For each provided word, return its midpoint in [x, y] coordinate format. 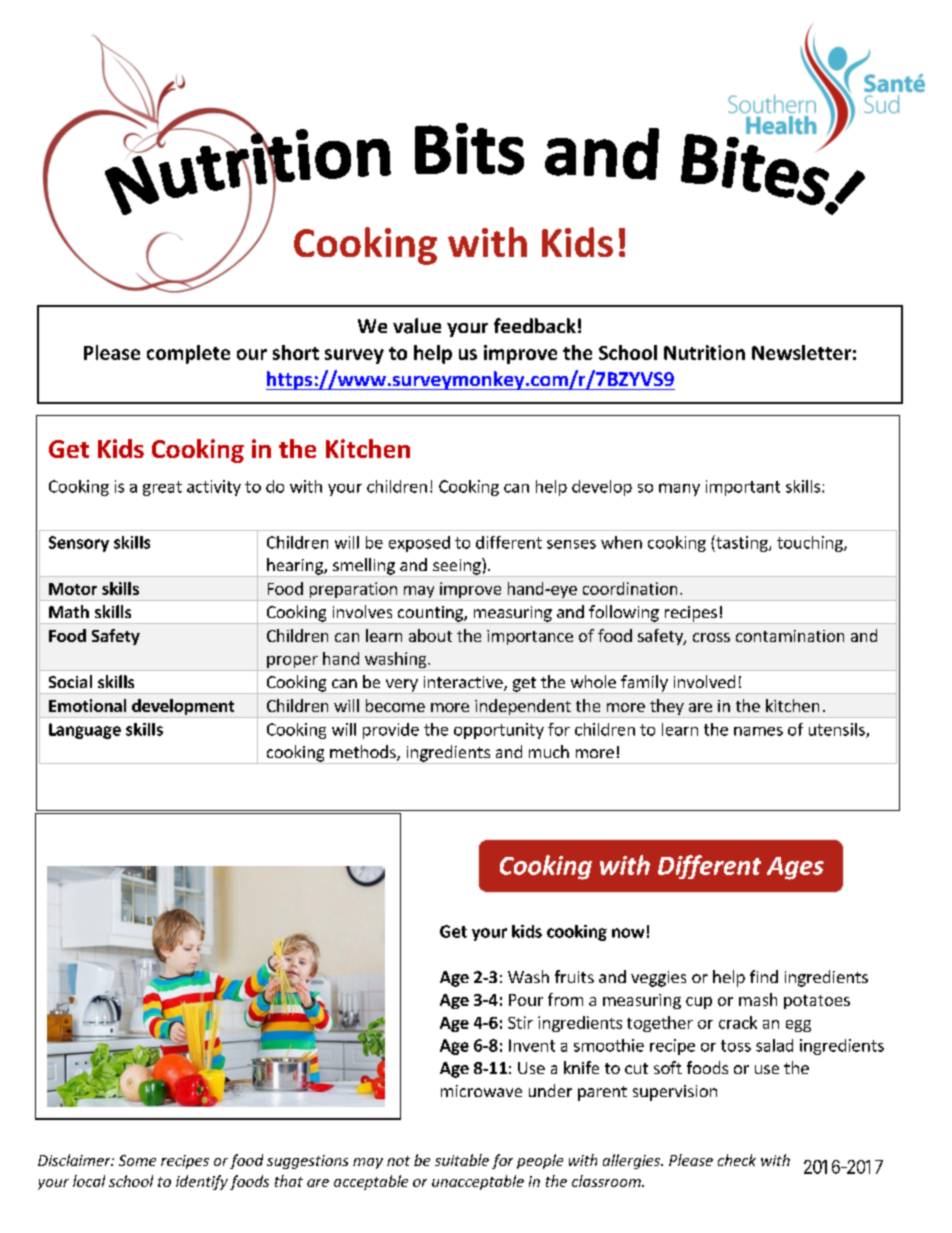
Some [137, 1160]
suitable [462, 1160]
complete [188, 354]
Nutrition [704, 352]
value [417, 326]
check [737, 1160]
